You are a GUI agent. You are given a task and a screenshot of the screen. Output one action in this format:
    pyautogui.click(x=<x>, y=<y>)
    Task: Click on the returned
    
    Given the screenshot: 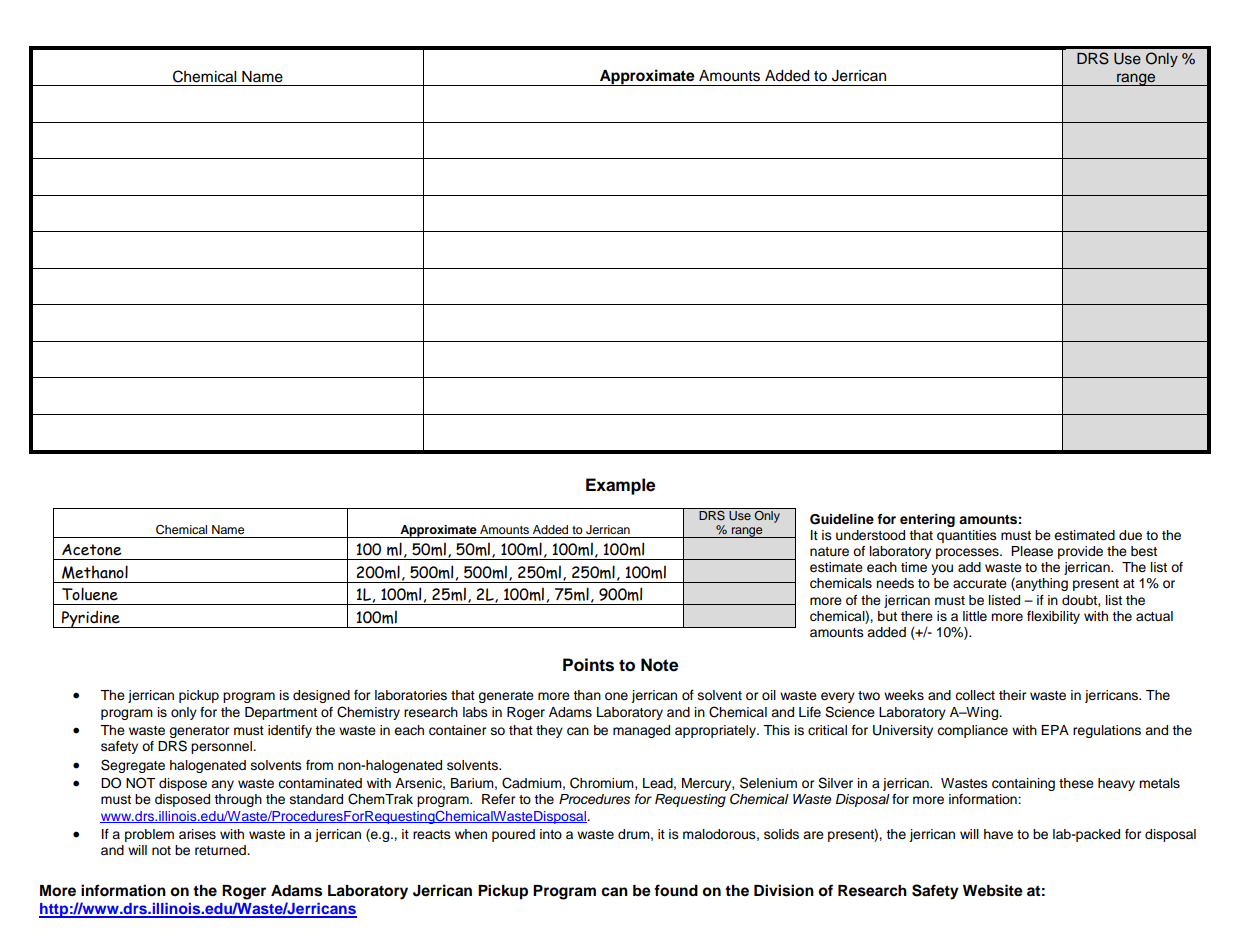 What is the action you would take?
    pyautogui.click(x=221, y=850)
